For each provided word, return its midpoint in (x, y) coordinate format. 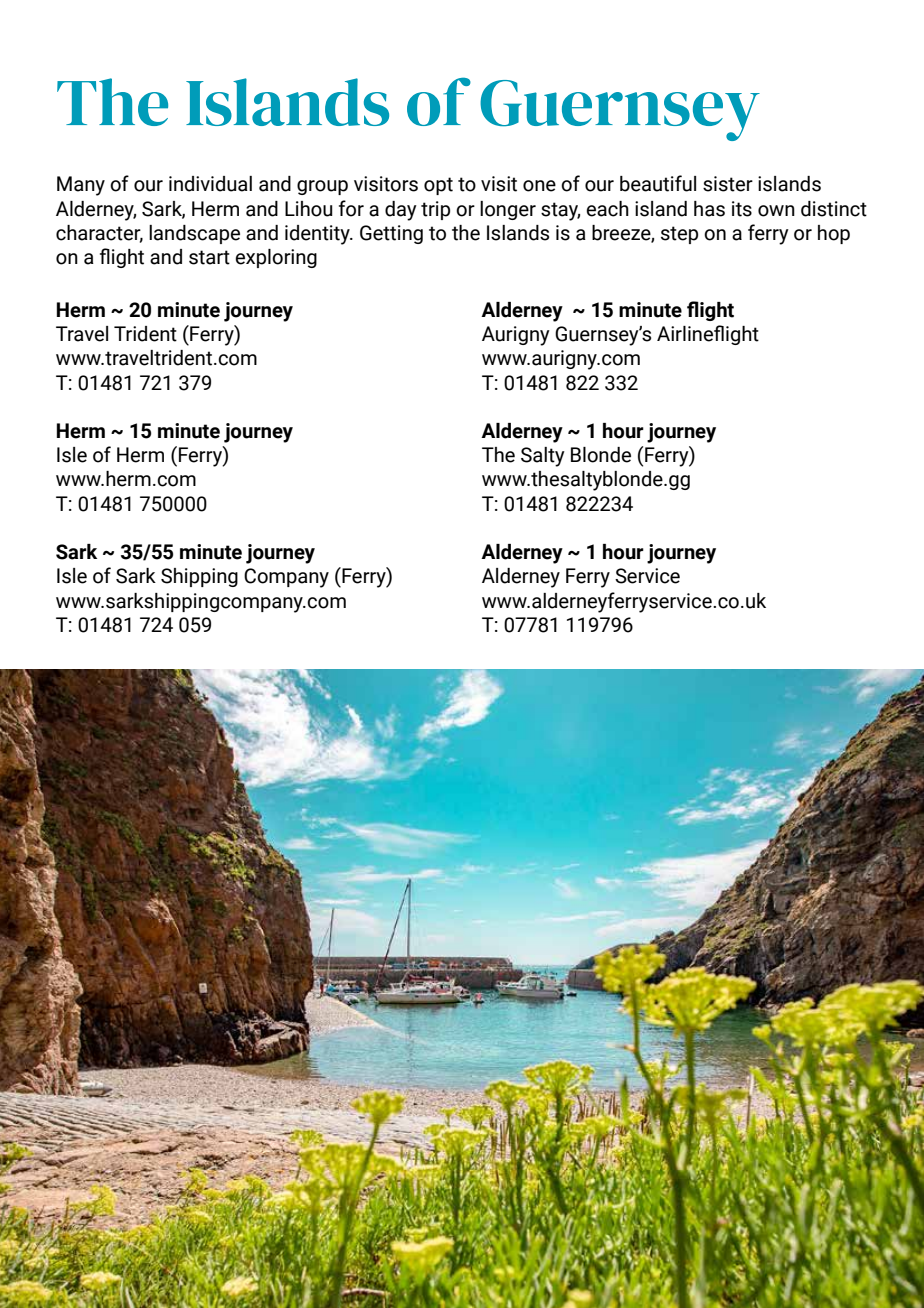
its (742, 209)
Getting (391, 234)
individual (210, 184)
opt (438, 186)
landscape (194, 234)
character (99, 234)
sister (728, 184)
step (679, 235)
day (401, 211)
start (209, 257)
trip (435, 210)
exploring (276, 258)
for (351, 208)
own (776, 211)
